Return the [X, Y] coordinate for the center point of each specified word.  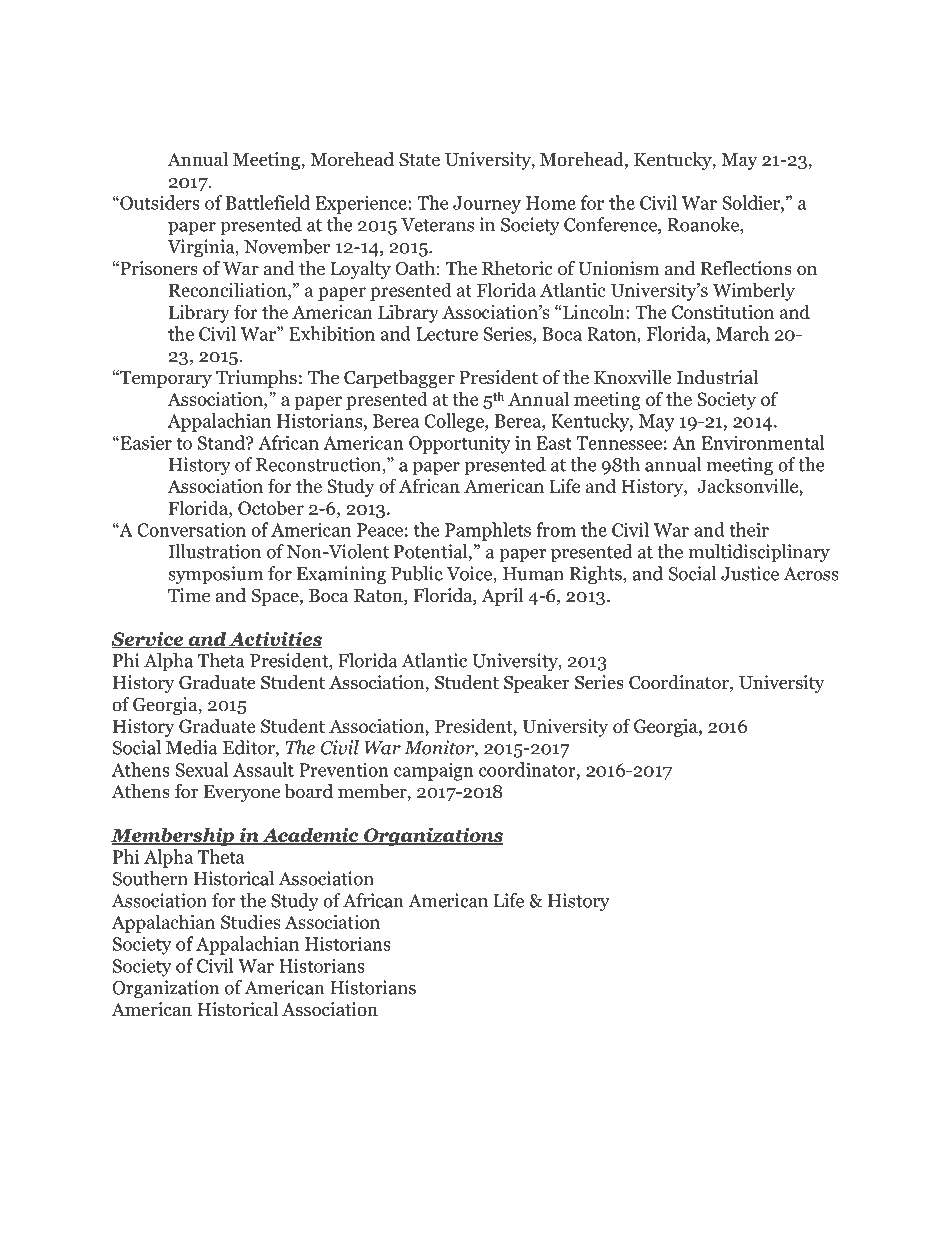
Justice [750, 573]
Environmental [763, 442]
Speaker [537, 684]
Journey [487, 205]
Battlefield [268, 202]
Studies [251, 921]
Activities [274, 639]
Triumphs [256, 379]
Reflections [746, 268]
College [455, 422]
